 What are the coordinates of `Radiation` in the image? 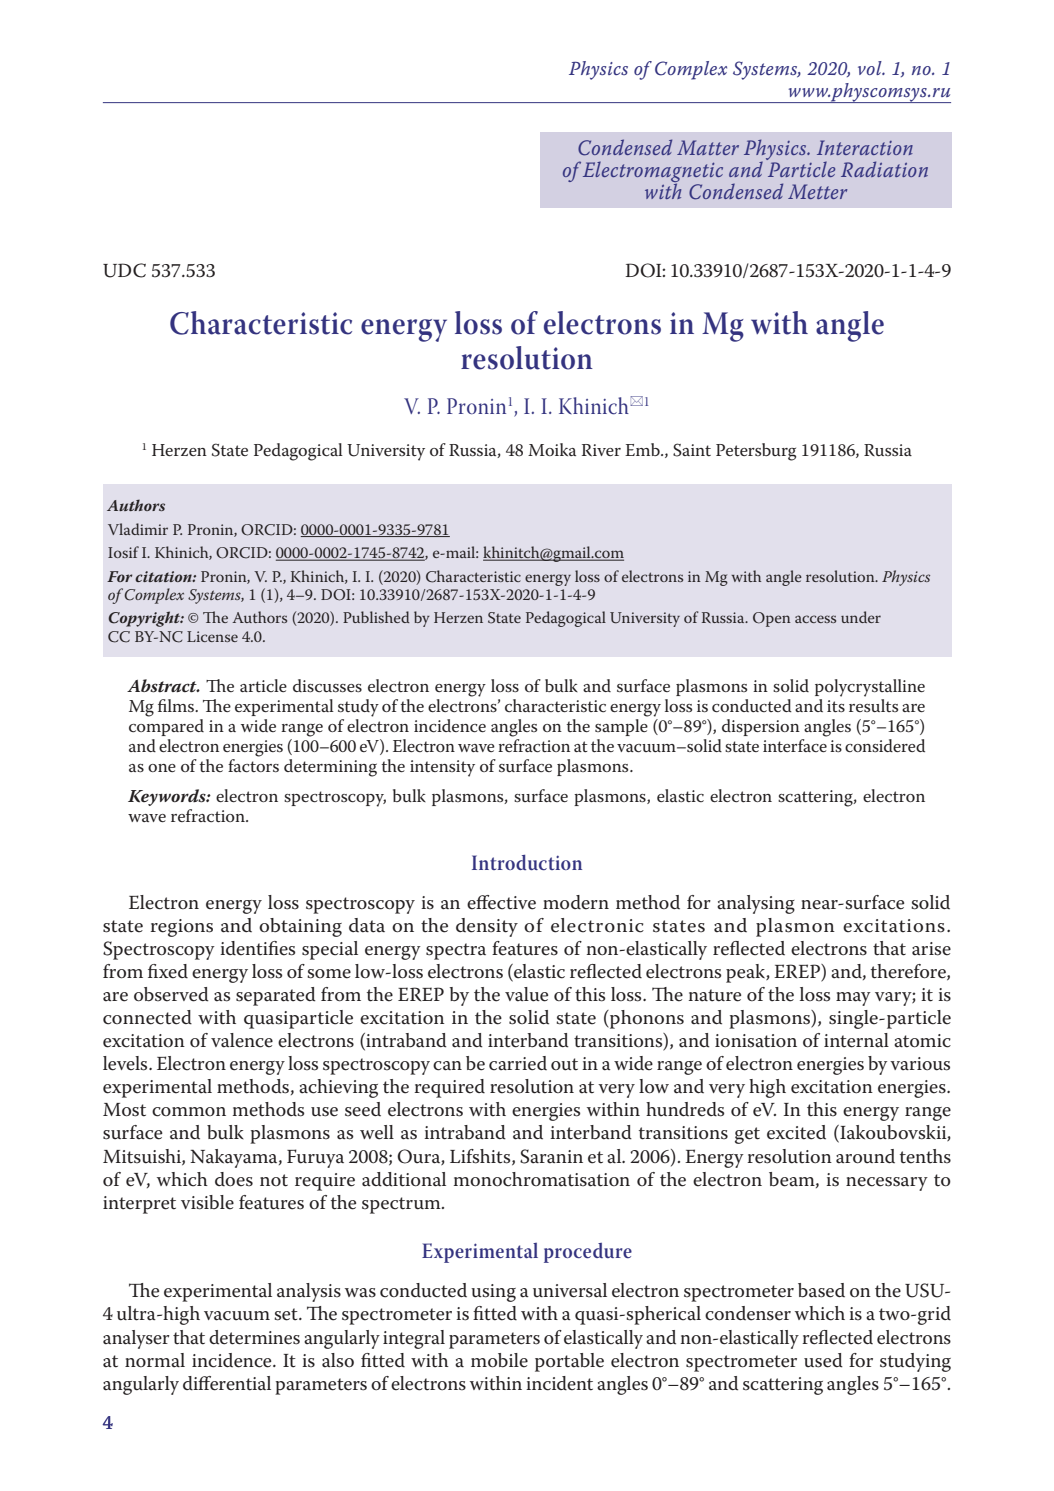 It's located at (884, 169).
